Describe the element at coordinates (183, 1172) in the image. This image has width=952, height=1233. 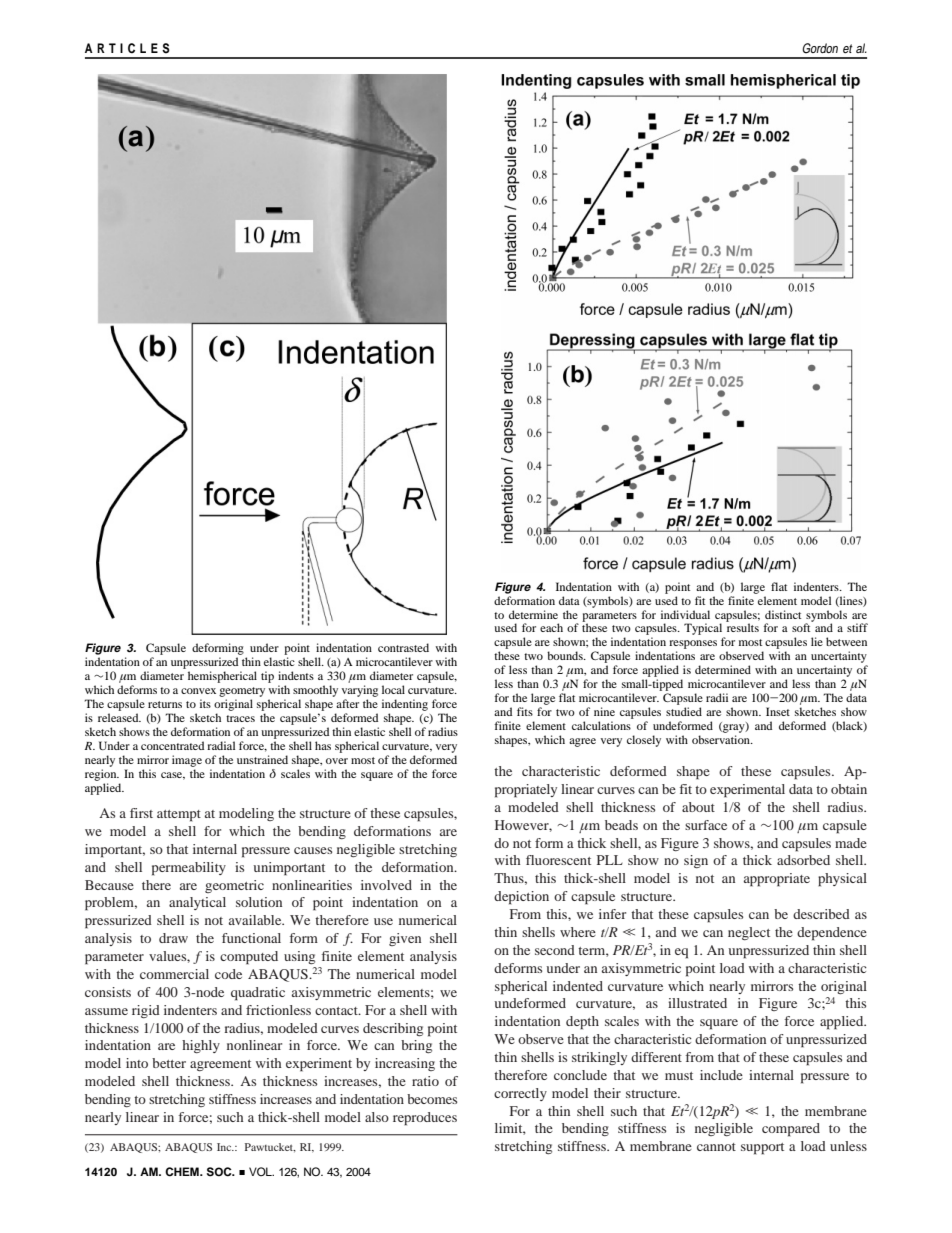
I see `CHEM` at that location.
